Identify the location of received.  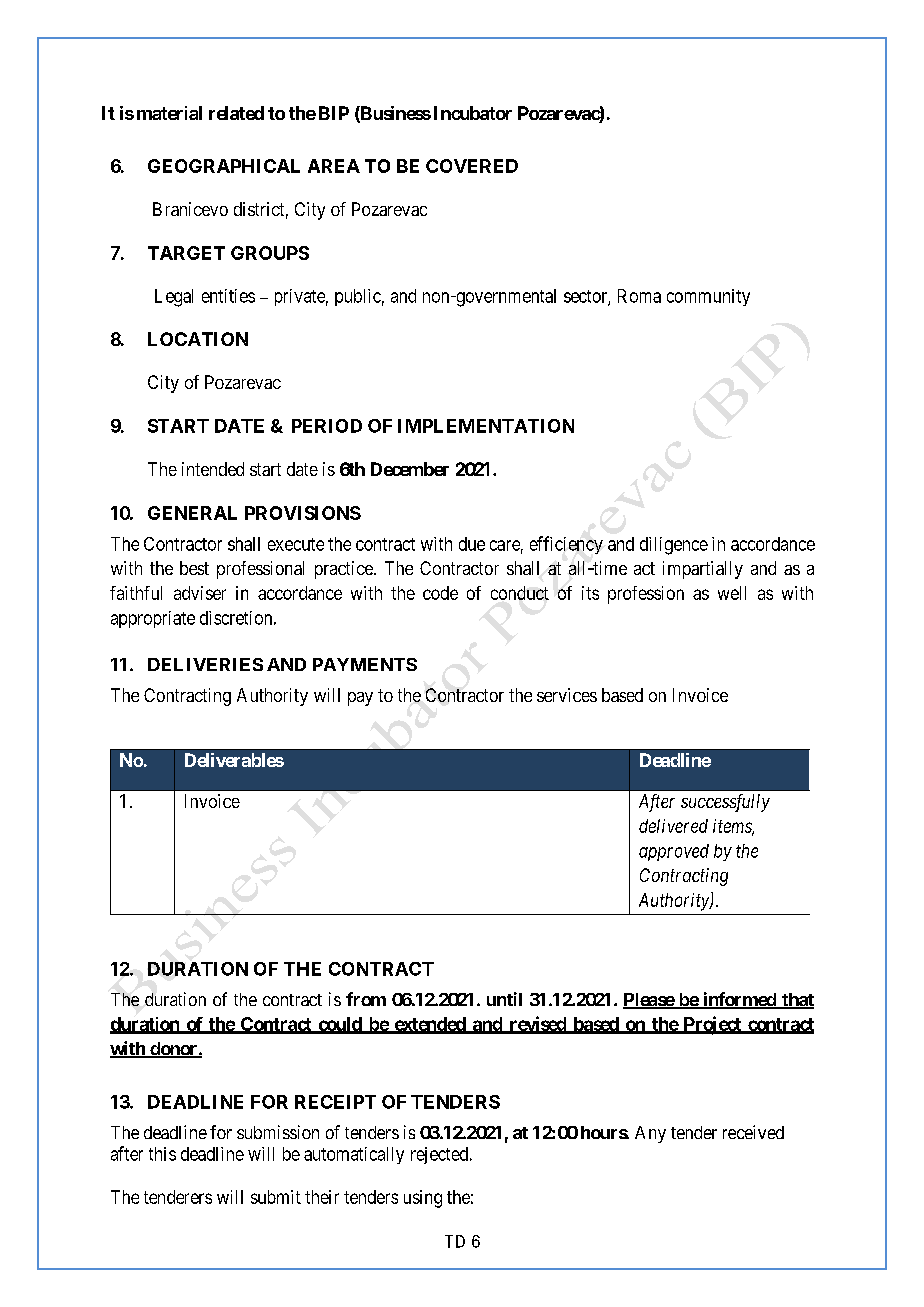
(753, 1132).
